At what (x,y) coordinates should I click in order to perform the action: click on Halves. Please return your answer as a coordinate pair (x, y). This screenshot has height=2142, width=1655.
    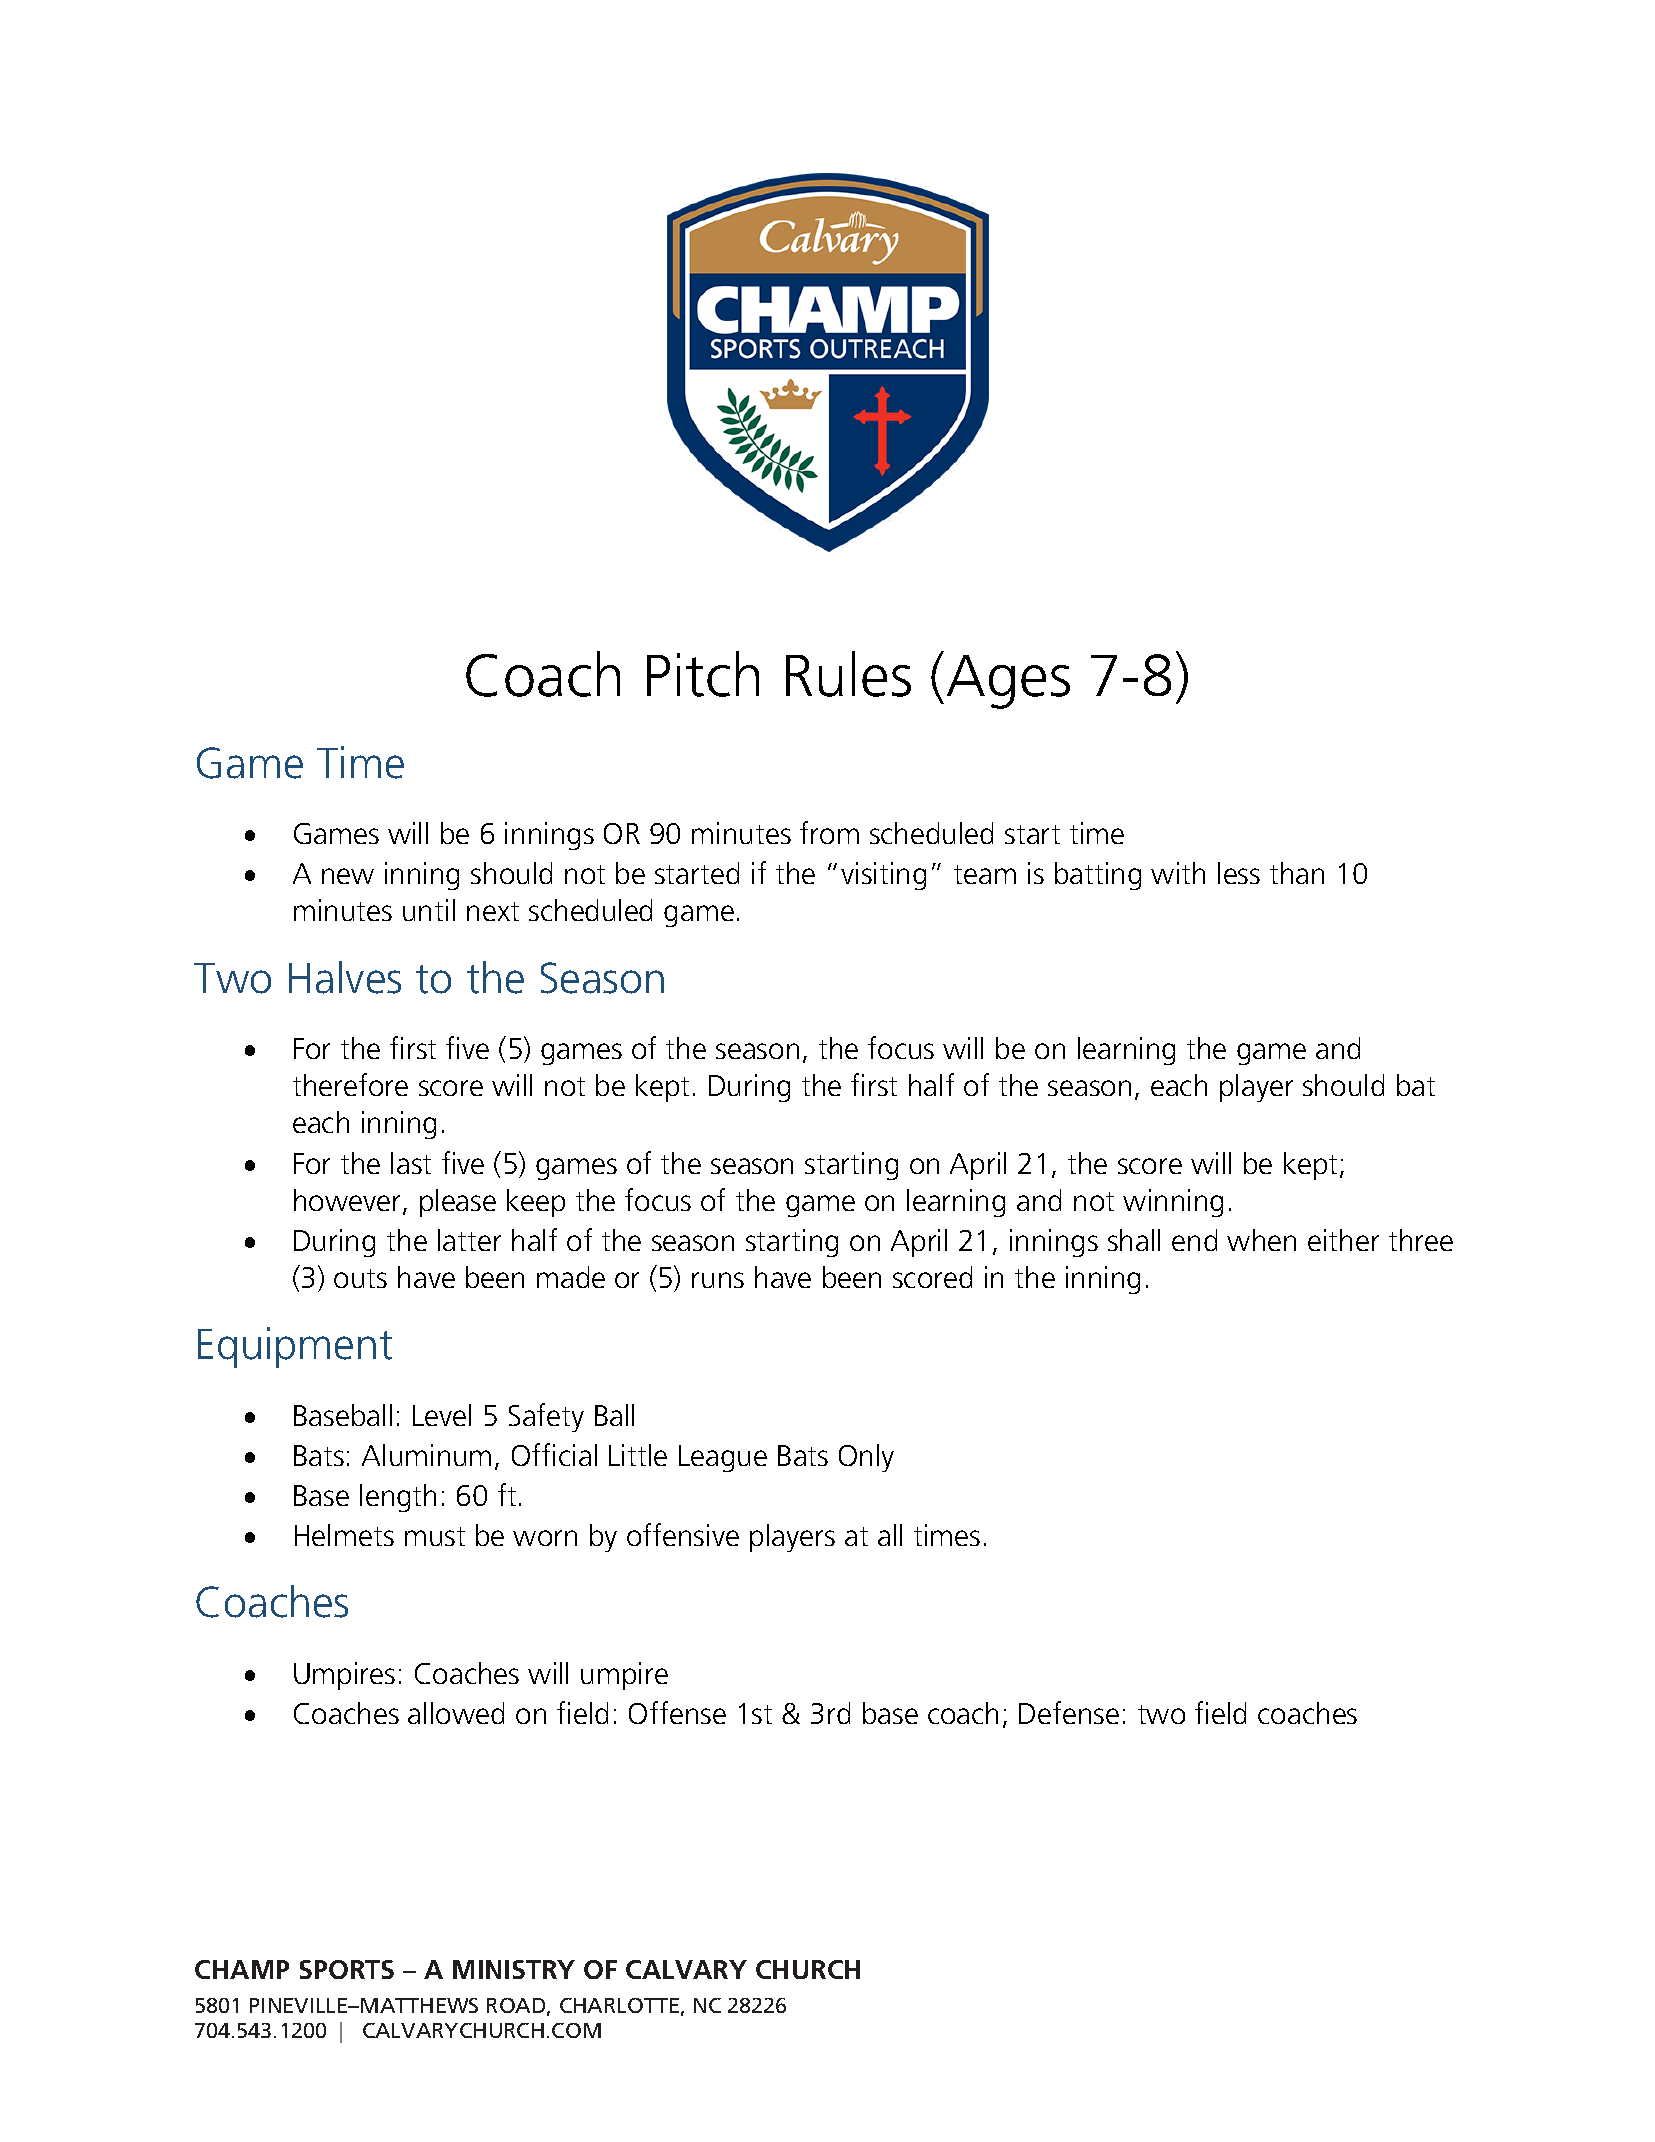
    Looking at the image, I should click on (345, 977).
